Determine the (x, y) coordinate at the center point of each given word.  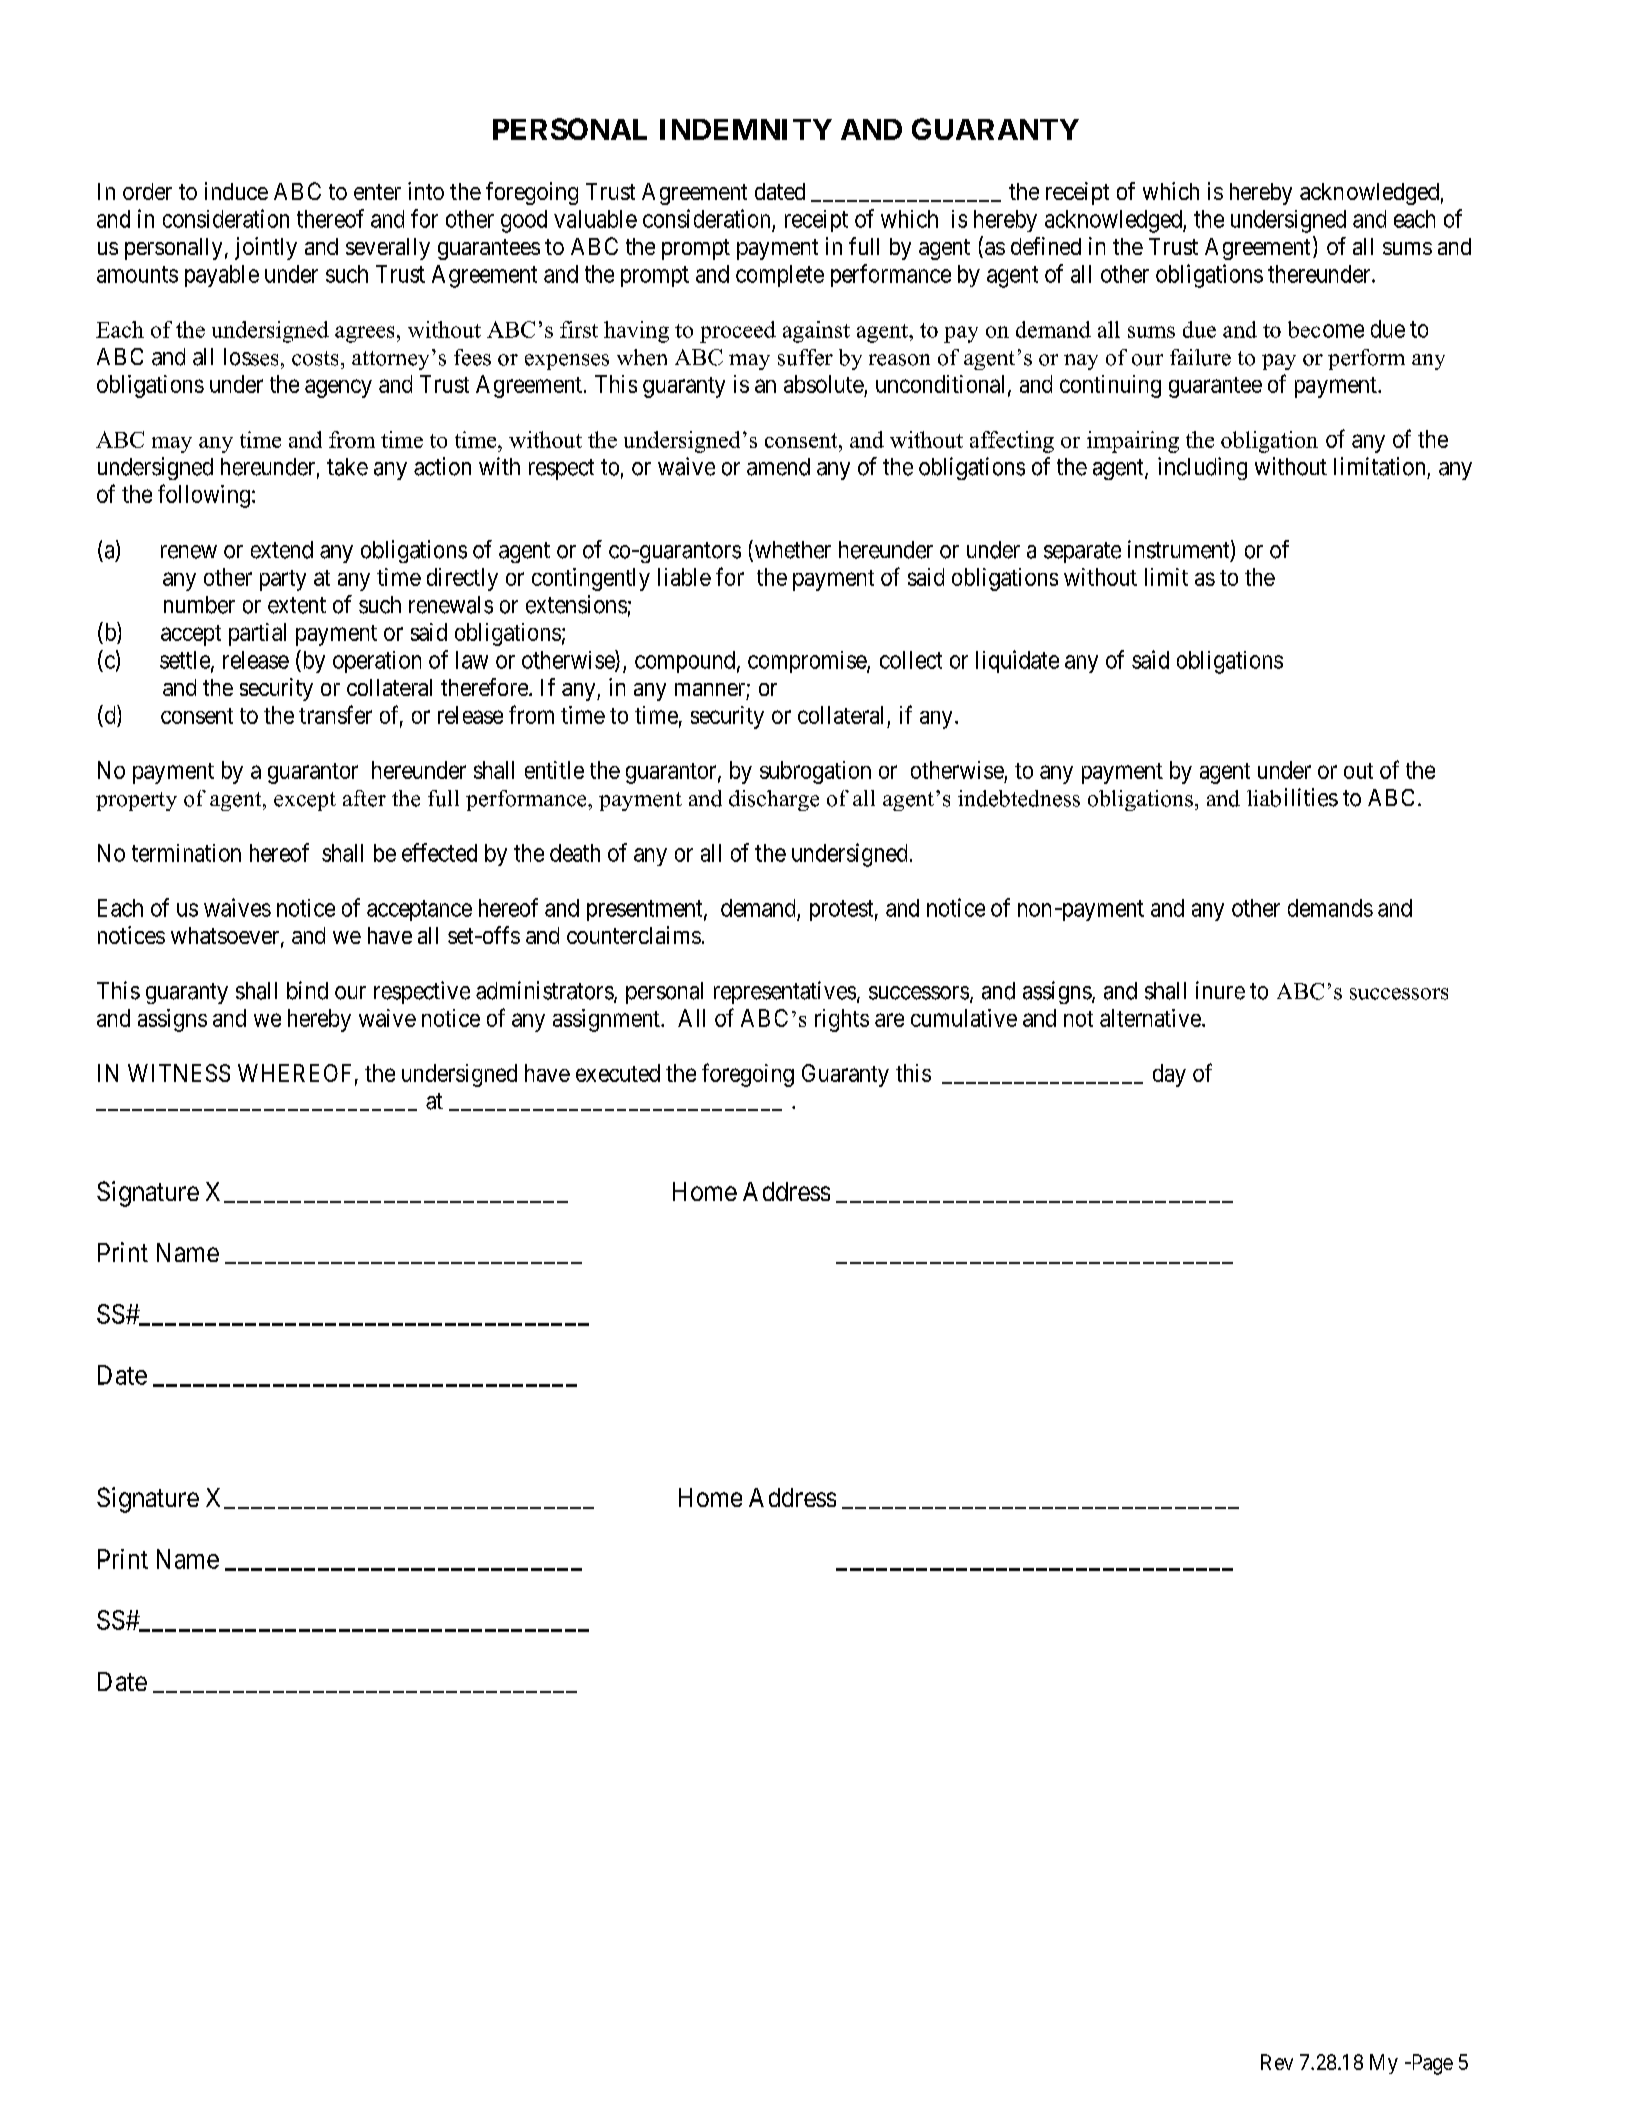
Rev (1277, 2062)
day (1169, 1075)
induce (236, 191)
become (1326, 329)
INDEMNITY (746, 129)
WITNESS (179, 1073)
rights (842, 1020)
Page (1431, 2064)
